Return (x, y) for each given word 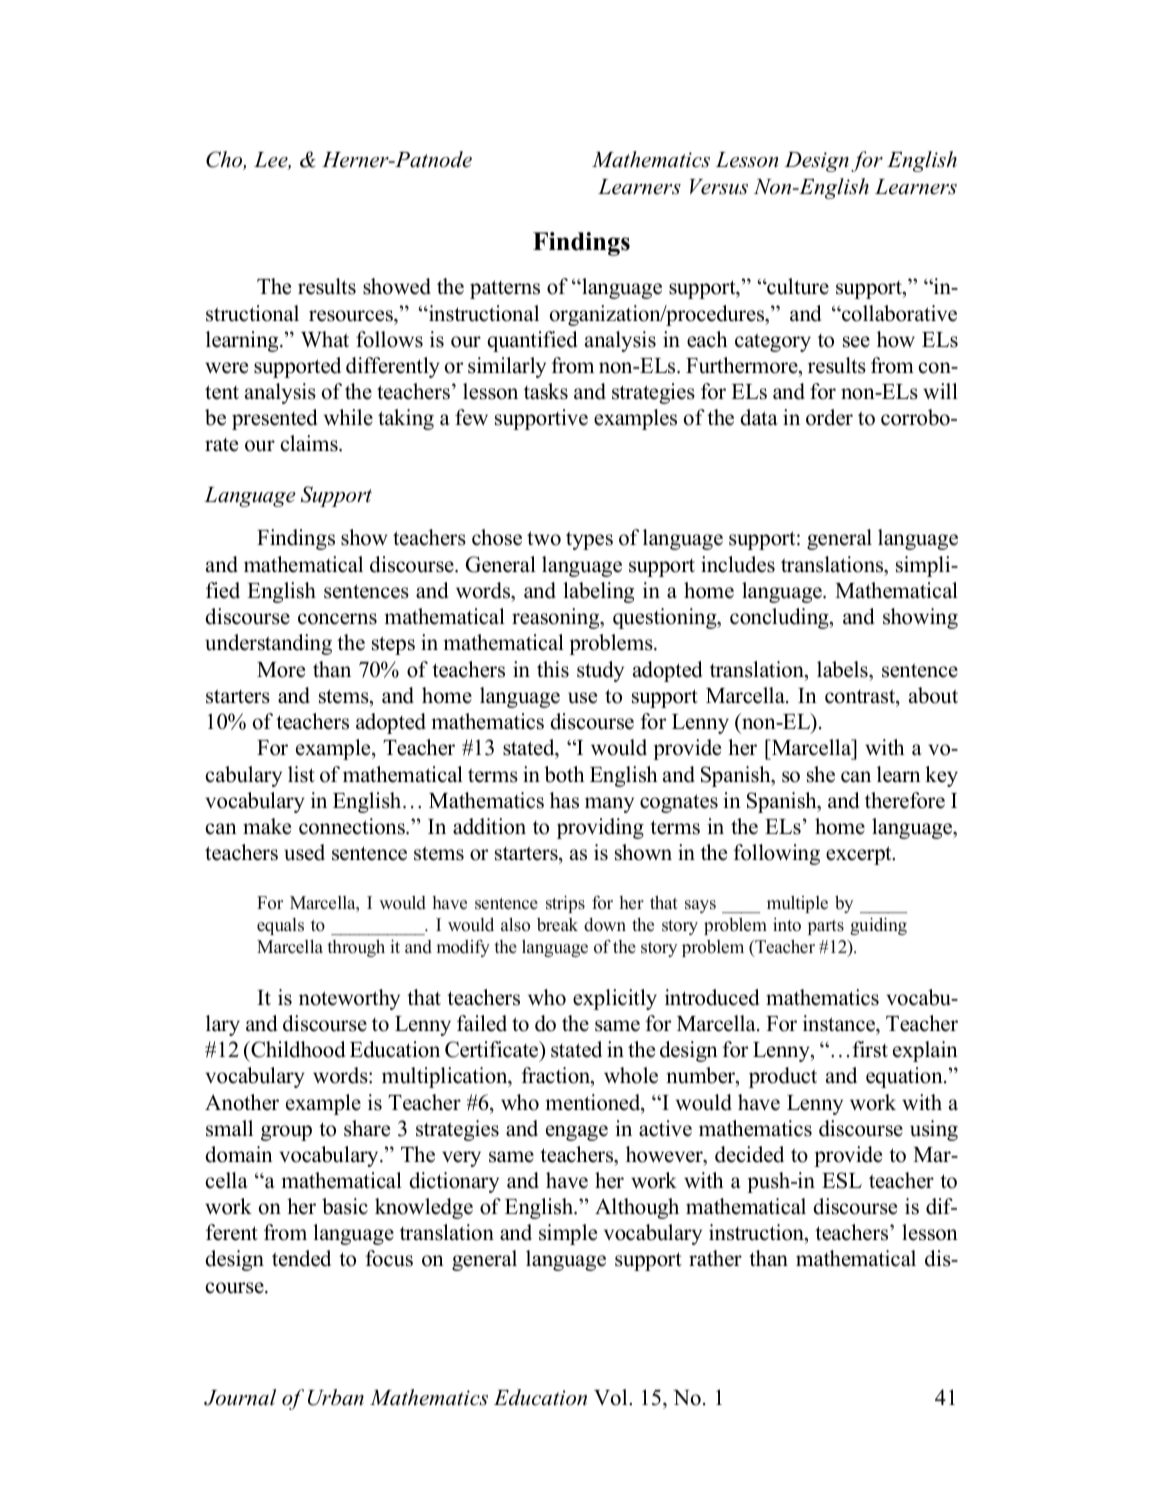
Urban (336, 1397)
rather (715, 1258)
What (325, 339)
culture (797, 286)
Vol (612, 1397)
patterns (505, 289)
